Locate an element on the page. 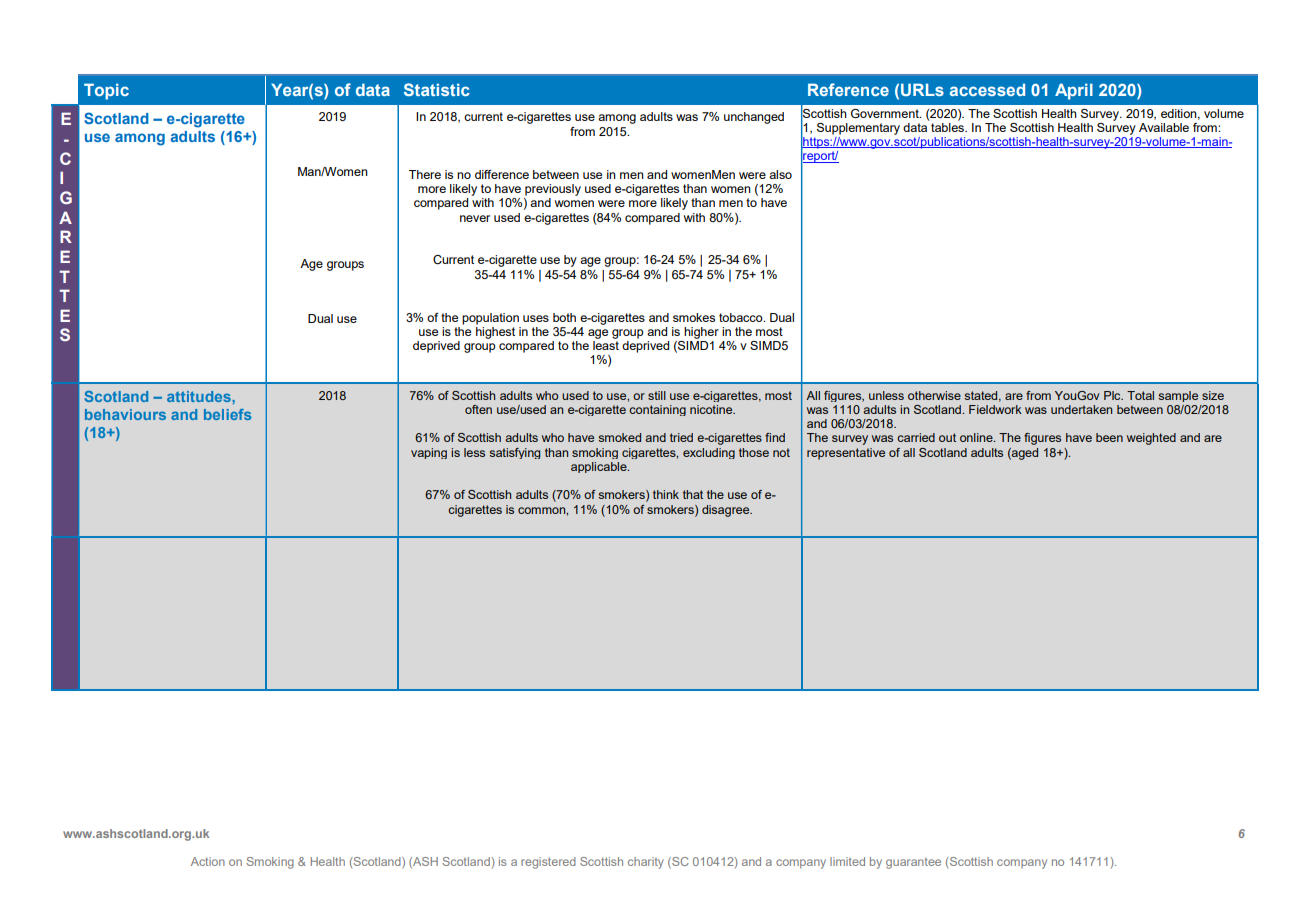  been is located at coordinates (1109, 437).
